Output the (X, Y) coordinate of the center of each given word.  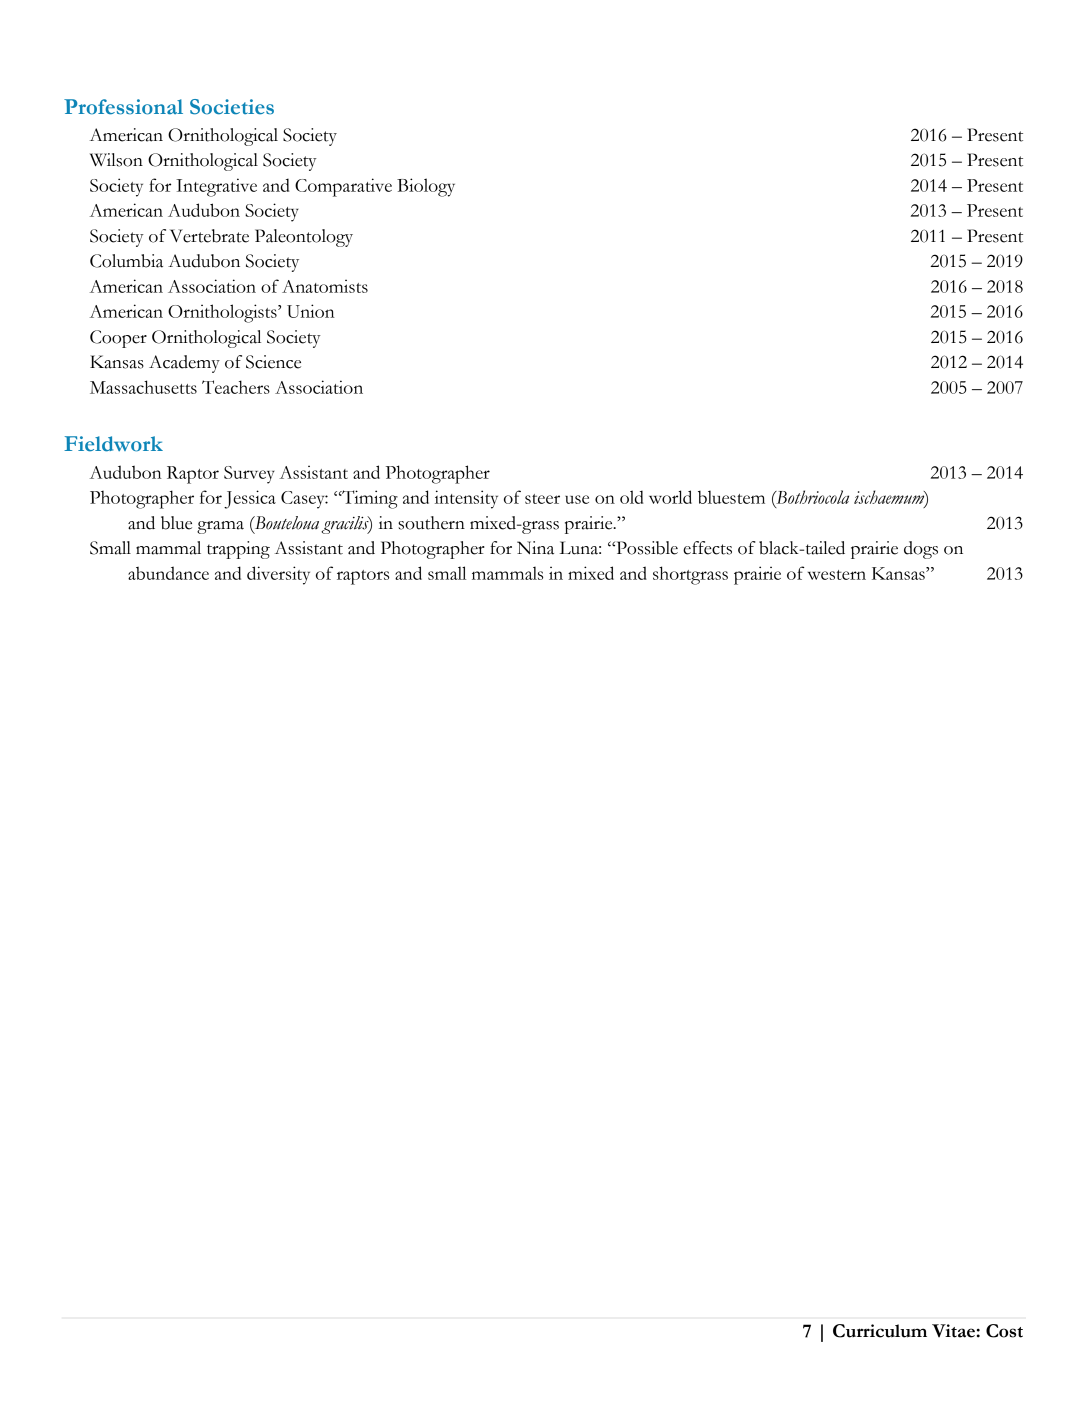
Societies (232, 107)
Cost (1004, 1331)
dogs (921, 550)
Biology (426, 187)
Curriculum (880, 1331)
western (837, 575)
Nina (535, 548)
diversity (278, 575)
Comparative (343, 187)
